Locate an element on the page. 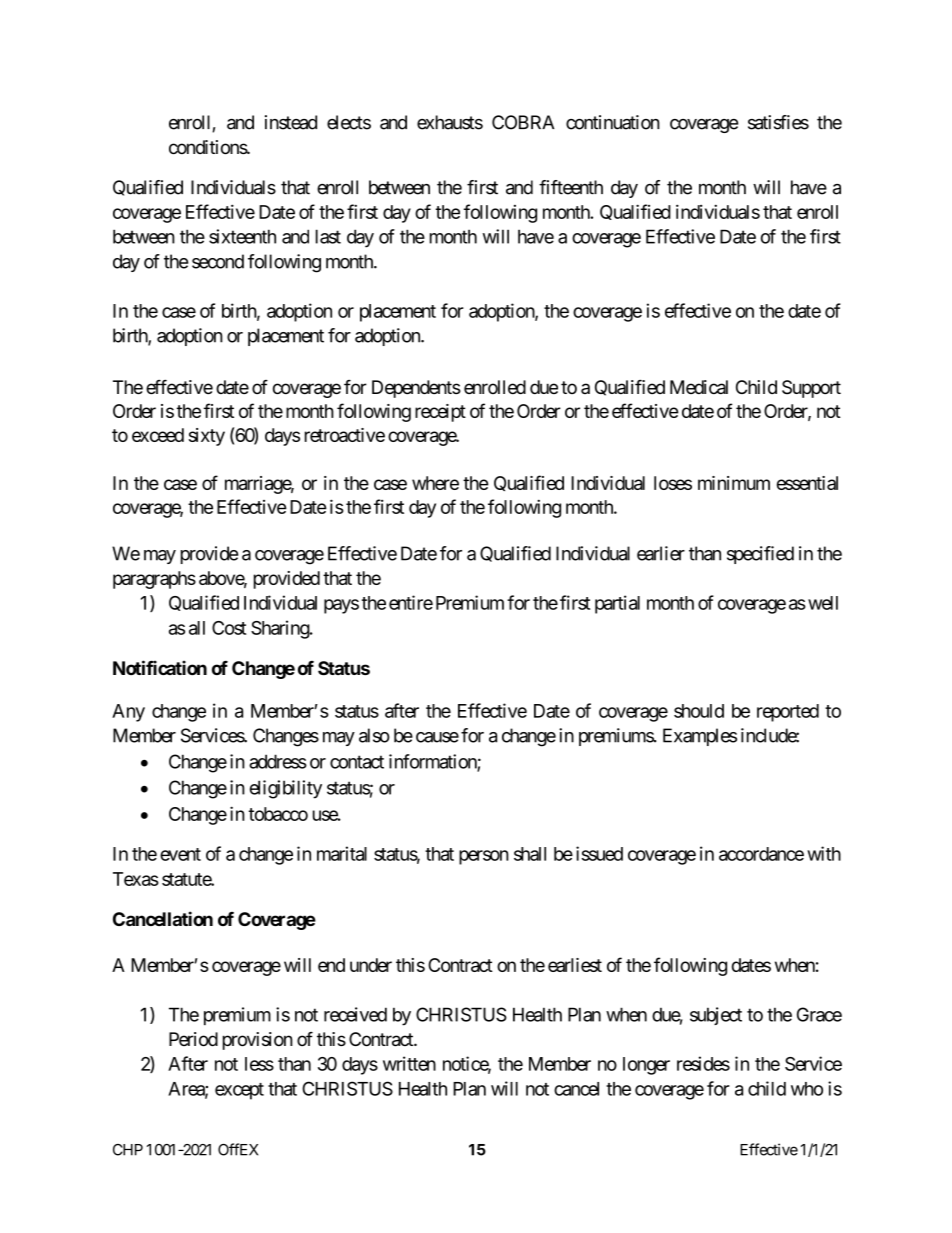 This document has width=952, height=1233. Medical is located at coordinates (699, 387).
